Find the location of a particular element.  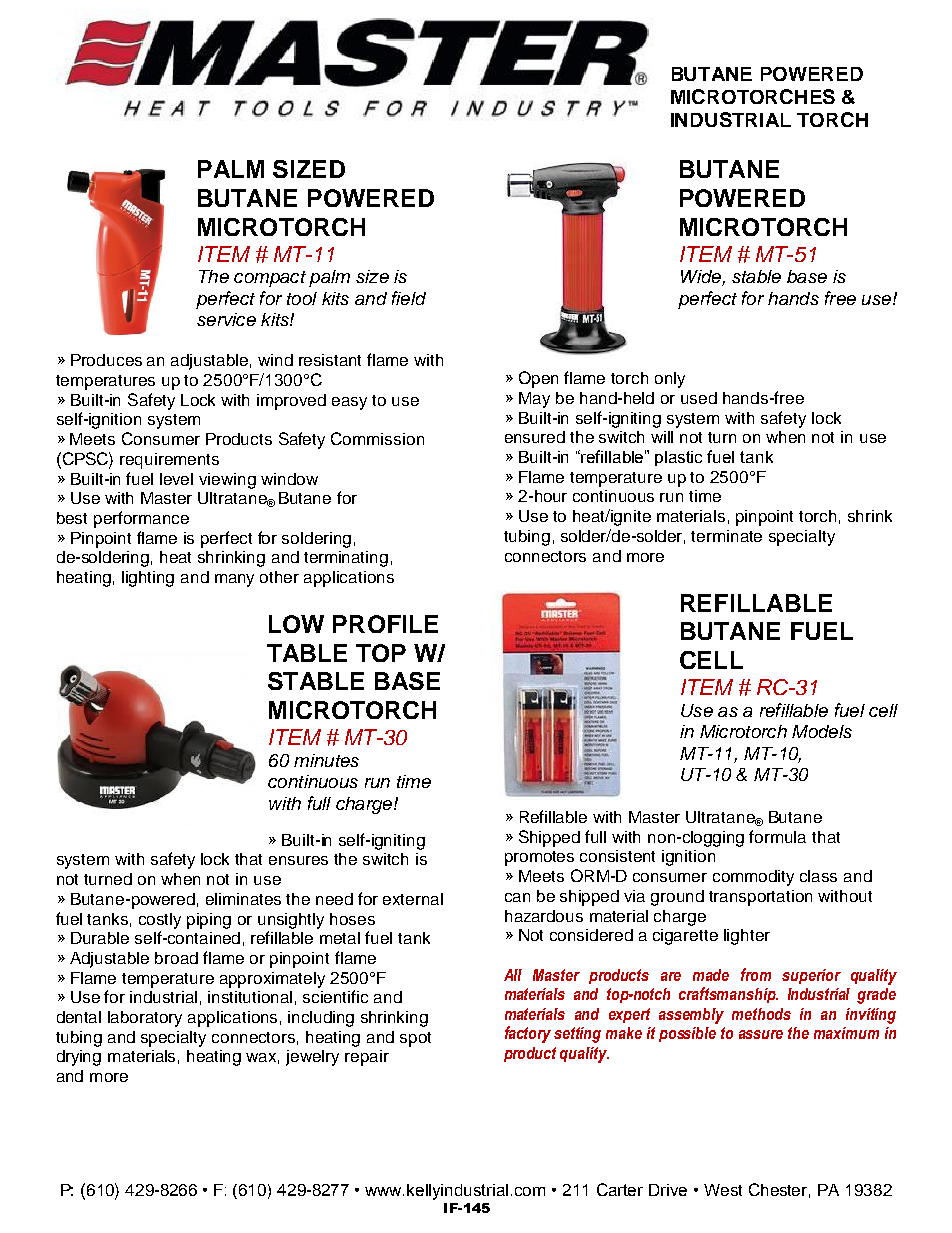

All is located at coordinates (513, 975).
